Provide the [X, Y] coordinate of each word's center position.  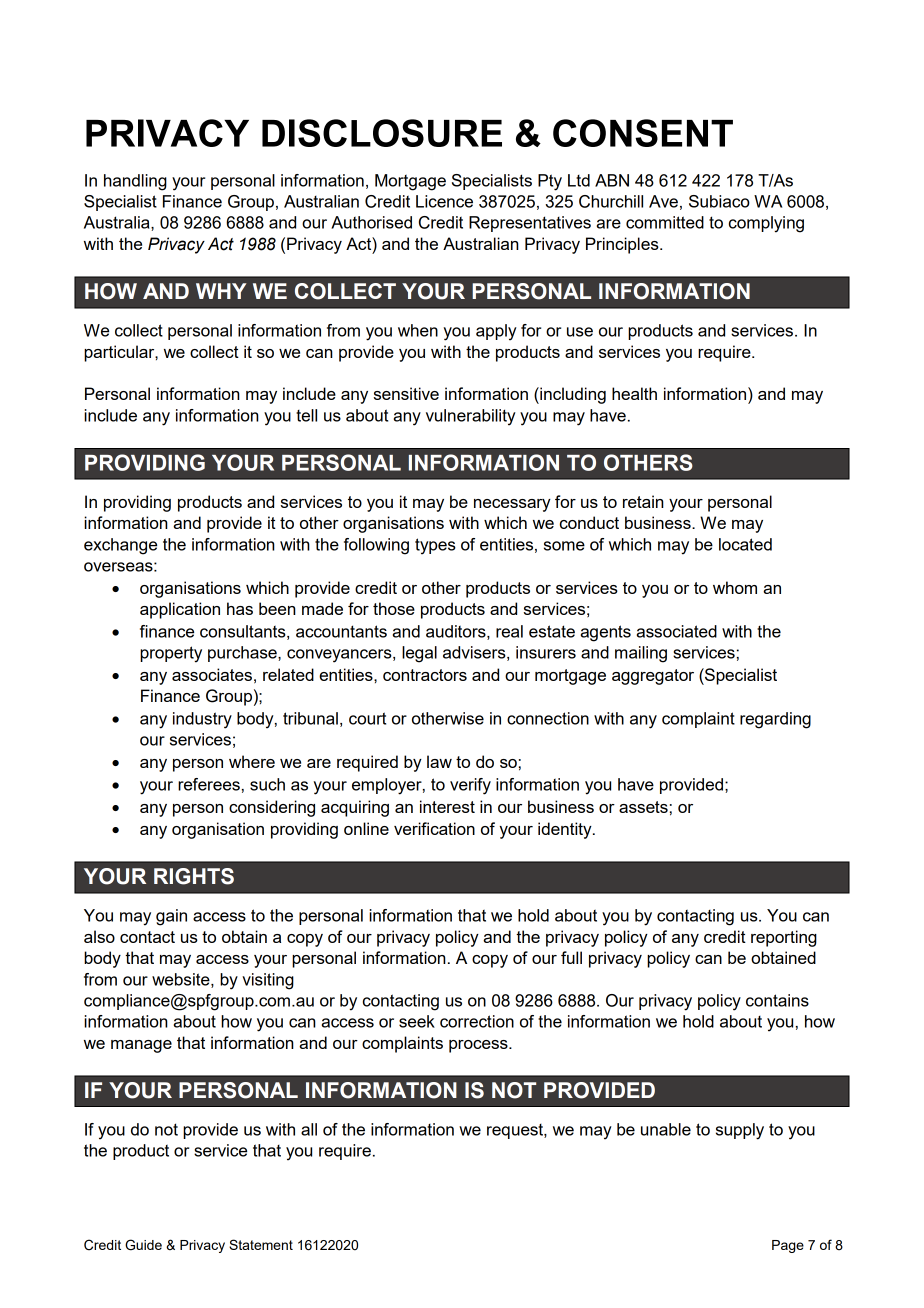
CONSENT [643, 133]
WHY [221, 291]
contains [777, 1000]
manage [141, 1046]
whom [735, 587]
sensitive [406, 393]
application [180, 610]
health [634, 393]
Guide [143, 1245]
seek [417, 1021]
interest [447, 806]
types [435, 546]
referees [209, 784]
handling [135, 182]
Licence [444, 201]
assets [643, 807]
